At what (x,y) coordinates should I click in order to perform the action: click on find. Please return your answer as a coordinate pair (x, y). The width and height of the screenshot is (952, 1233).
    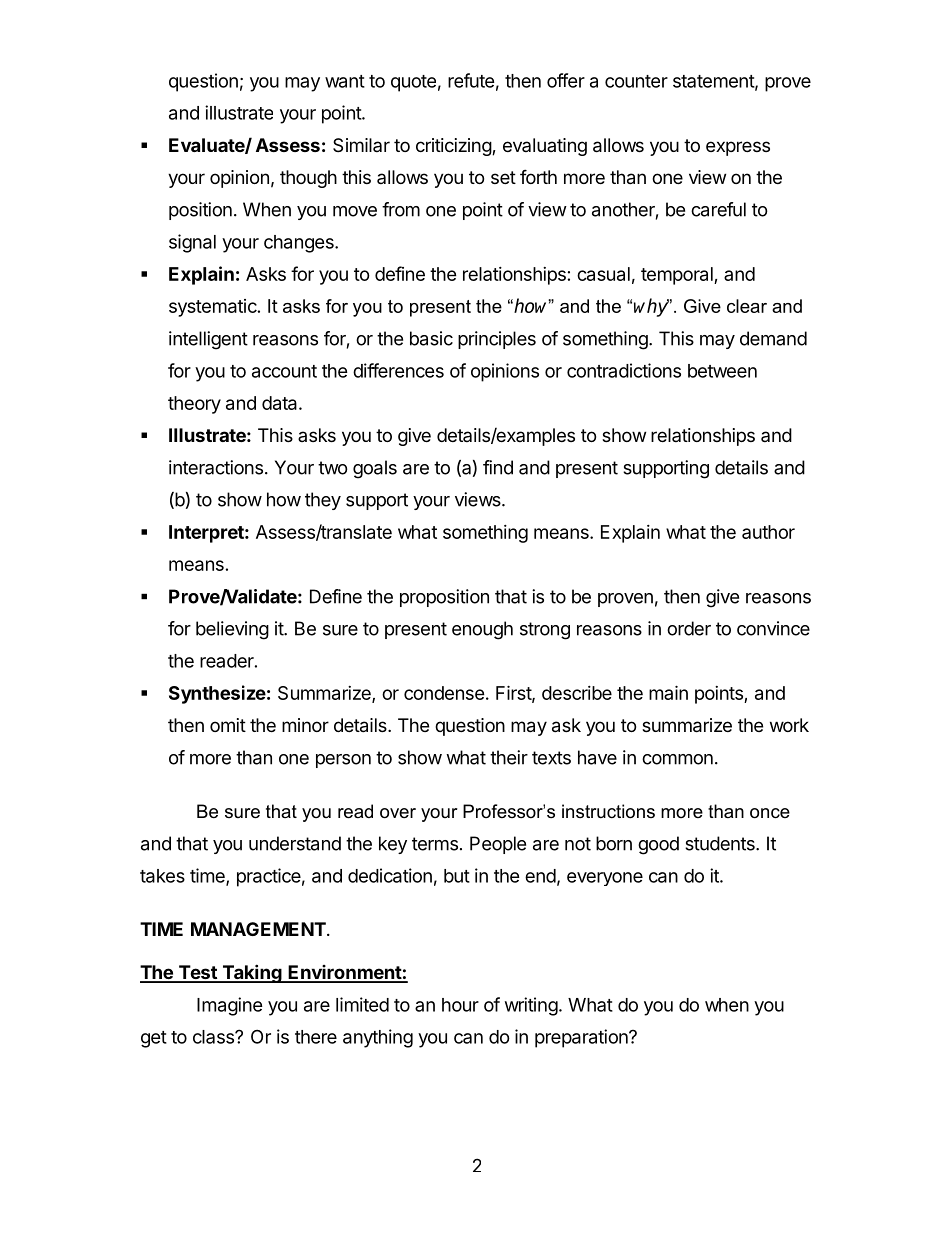
    Looking at the image, I should click on (498, 467).
